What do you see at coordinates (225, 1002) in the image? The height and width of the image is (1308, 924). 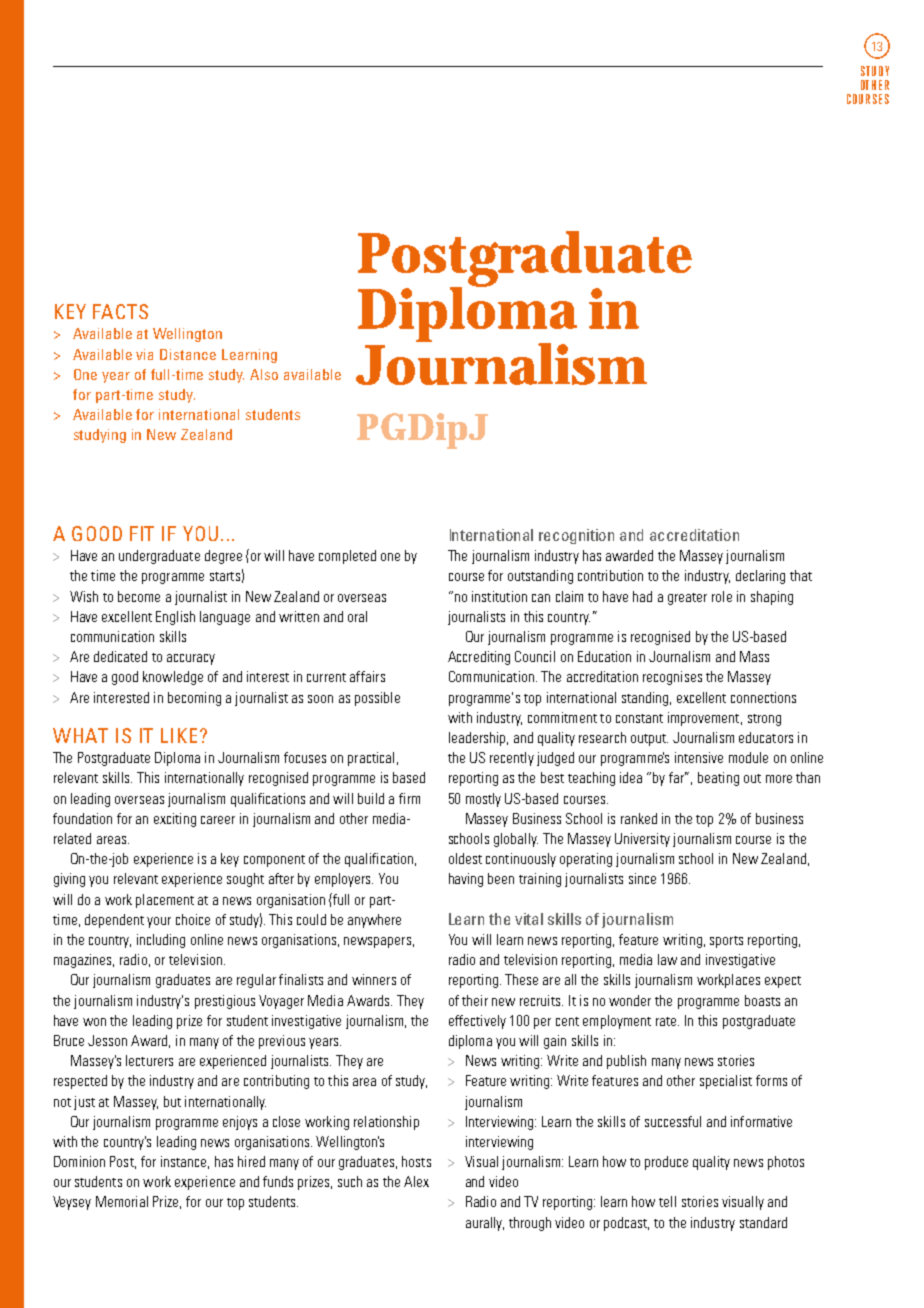 I see `prestigious` at bounding box center [225, 1002].
